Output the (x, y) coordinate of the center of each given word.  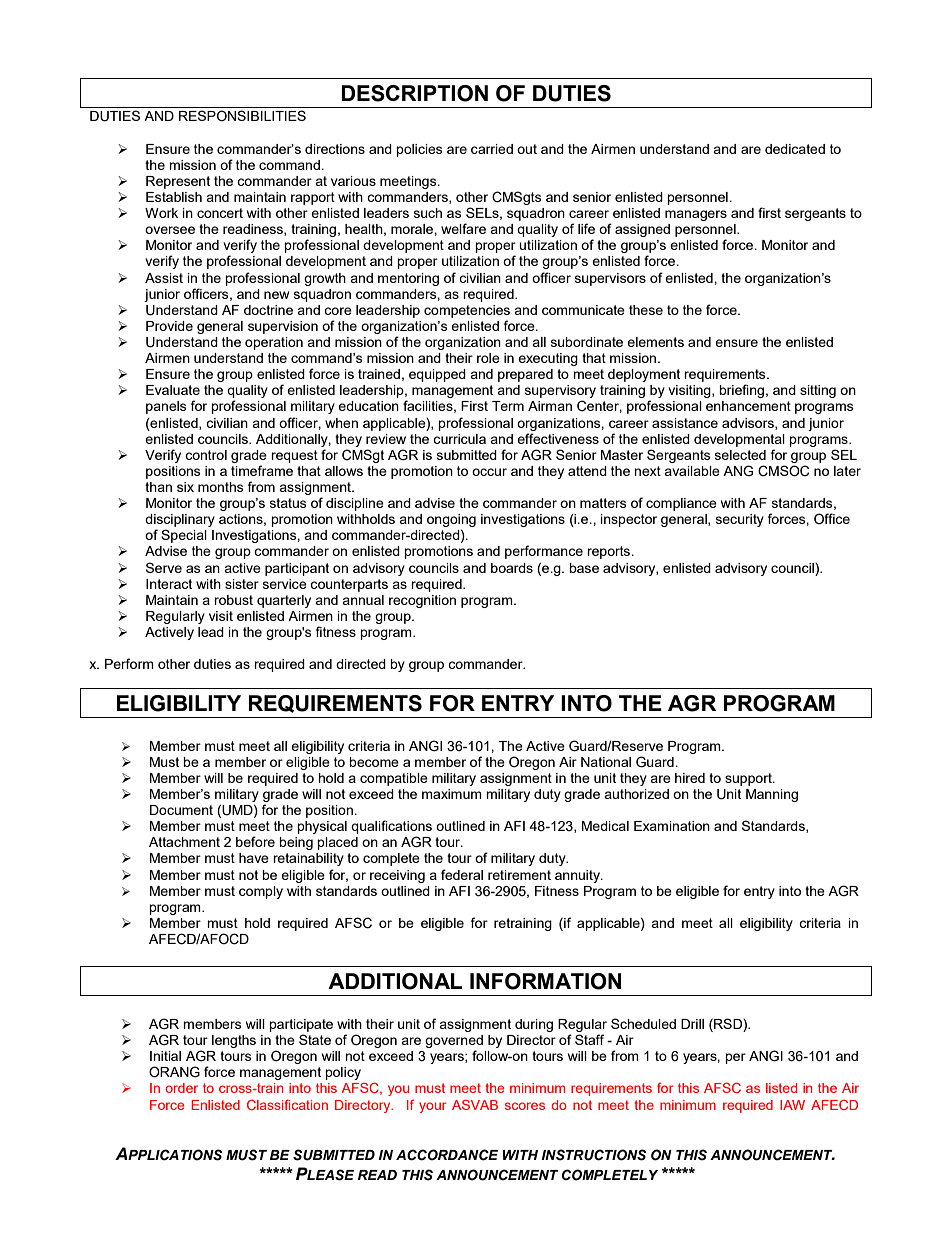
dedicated (795, 149)
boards (512, 568)
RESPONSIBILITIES (242, 115)
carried (492, 149)
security (740, 520)
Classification (287, 1104)
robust (233, 600)
